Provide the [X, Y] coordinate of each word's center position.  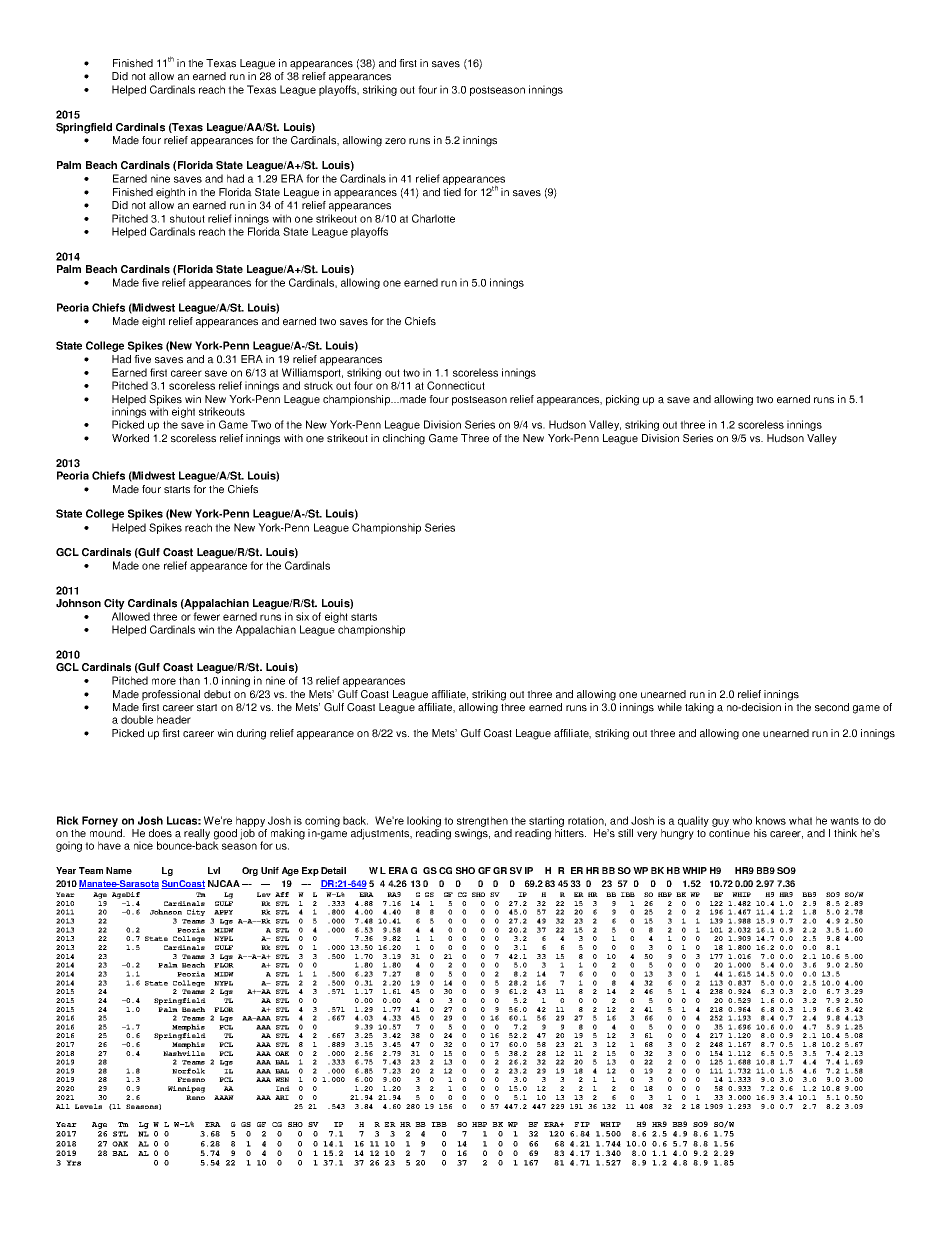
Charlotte [433, 218]
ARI [282, 1097]
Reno [195, 1097]
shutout [187, 218]
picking [622, 400]
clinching [404, 439]
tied [452, 192]
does [160, 833]
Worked [130, 438]
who [742, 820]
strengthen [482, 821]
